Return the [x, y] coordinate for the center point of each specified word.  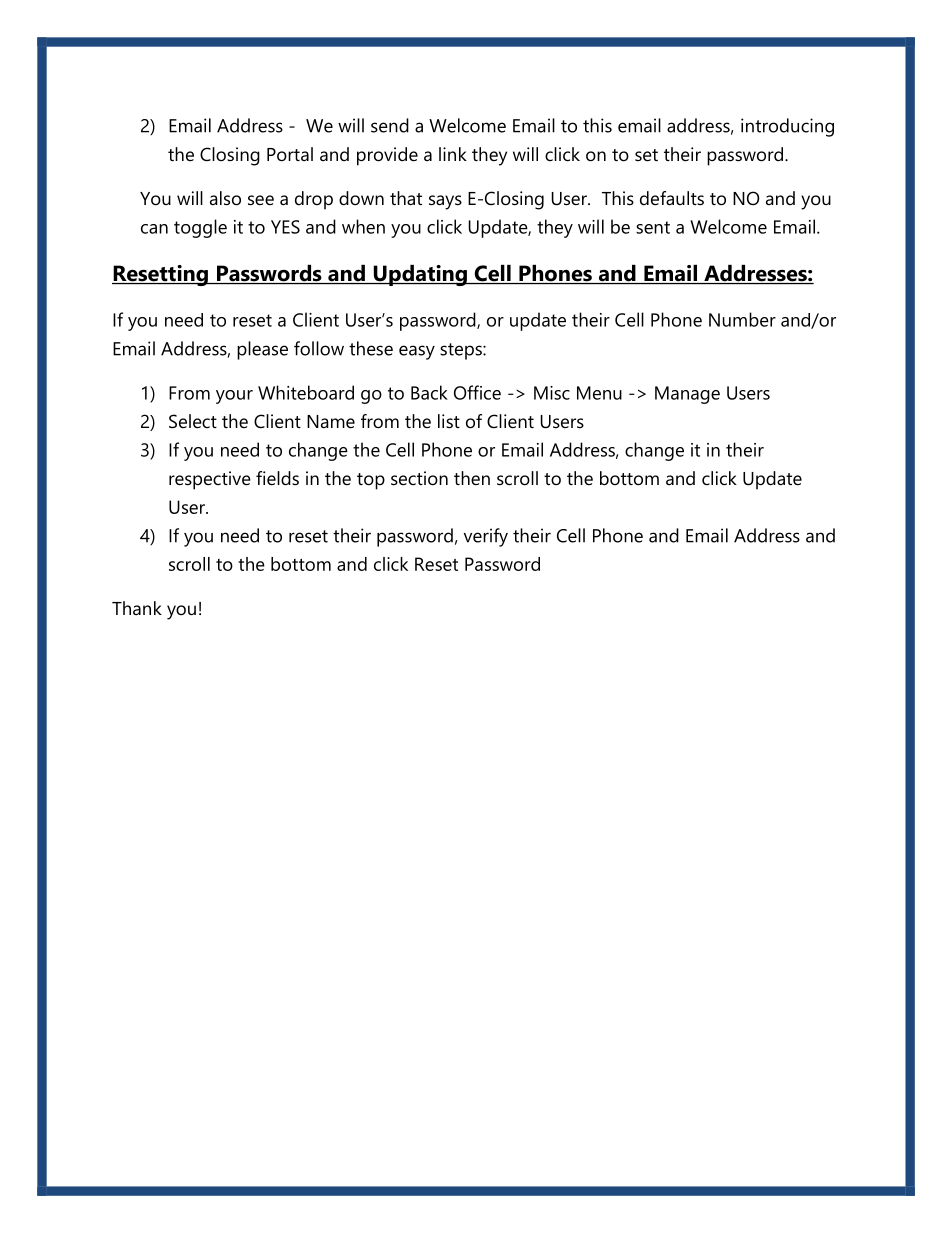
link [453, 154]
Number [742, 319]
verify [486, 537]
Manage [687, 395]
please [262, 350]
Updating [420, 275]
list [449, 421]
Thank [137, 608]
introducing [787, 127]
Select [193, 421]
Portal [290, 154]
